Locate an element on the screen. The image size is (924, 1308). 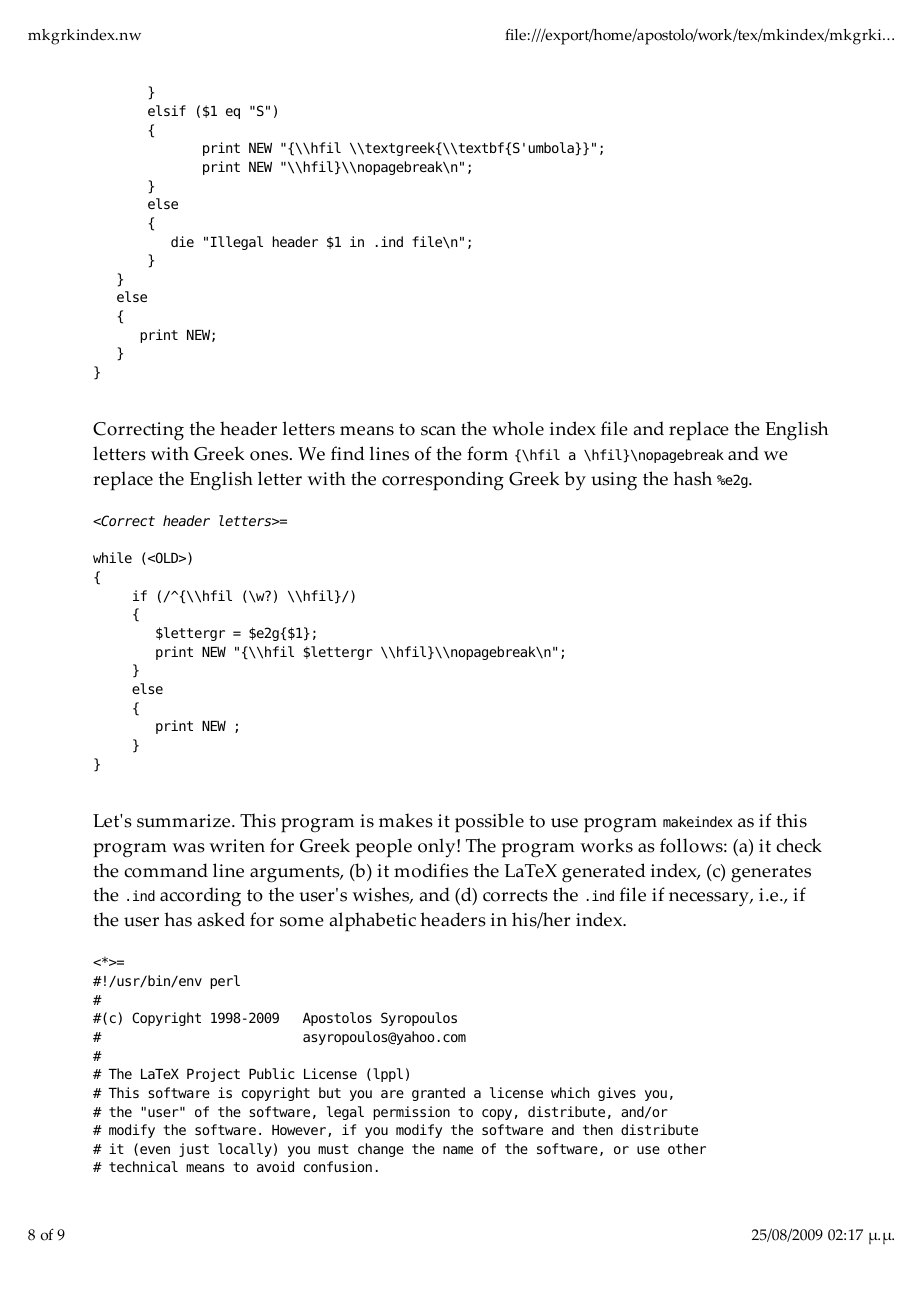
whole is located at coordinates (518, 428).
